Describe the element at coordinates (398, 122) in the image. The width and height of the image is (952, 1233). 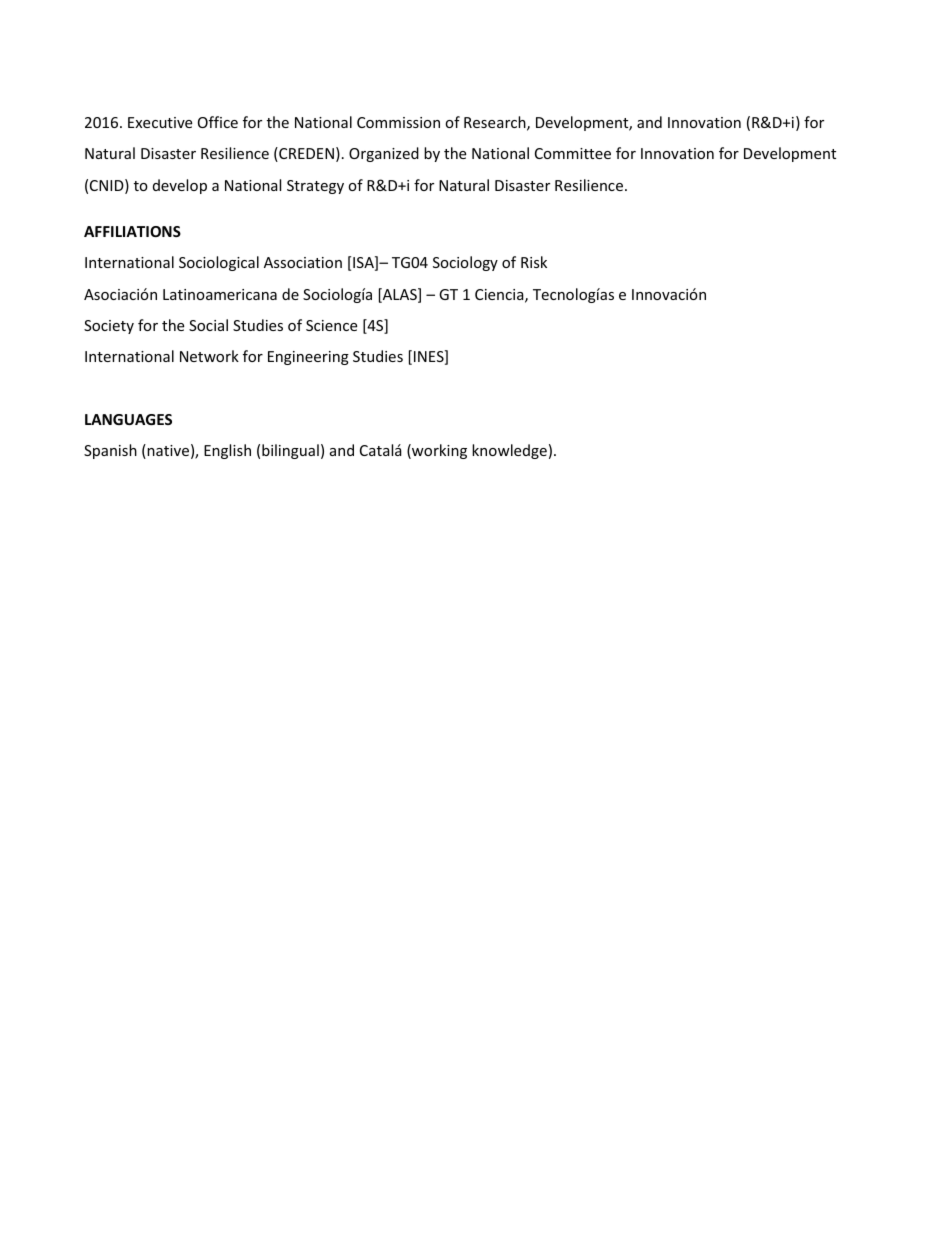
I see `Commission` at that location.
